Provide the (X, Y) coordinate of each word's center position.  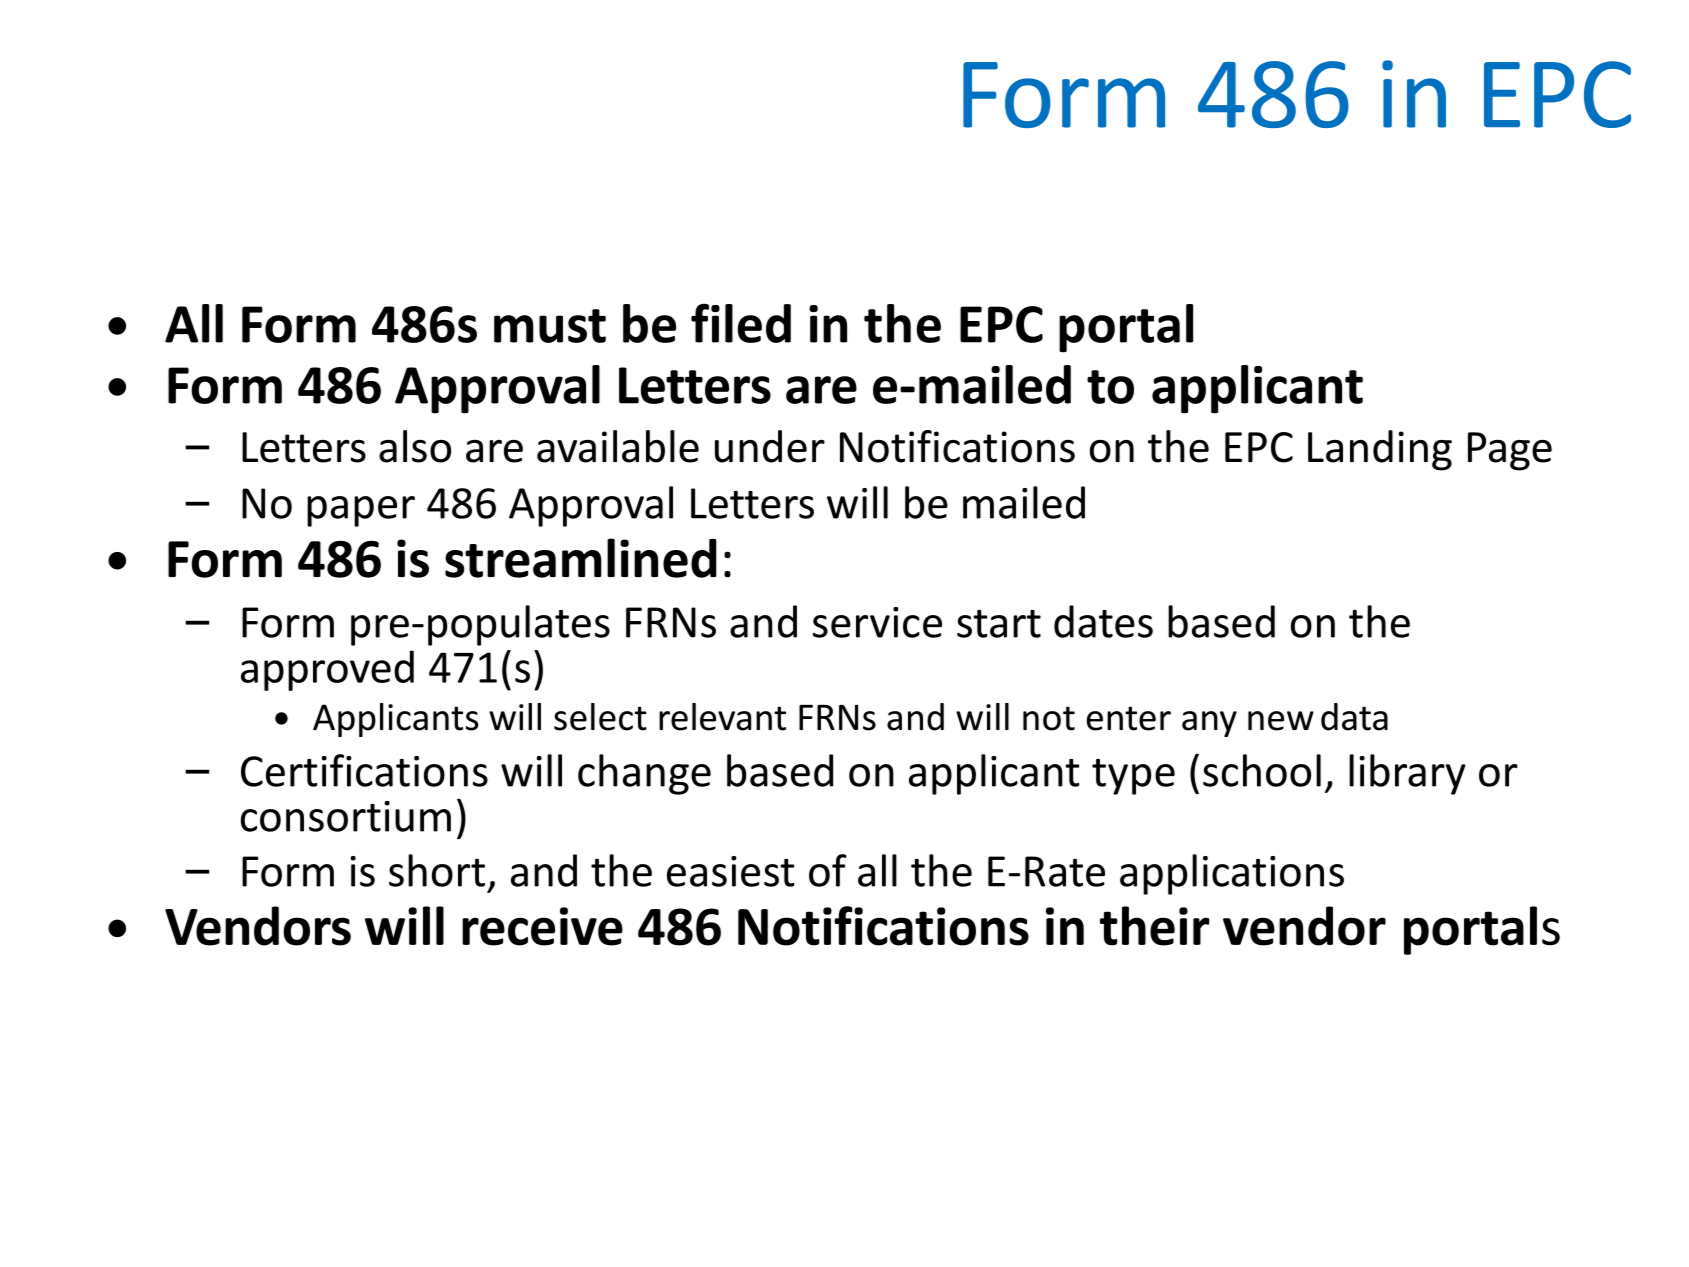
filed (741, 323)
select (600, 717)
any (1209, 724)
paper (361, 511)
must (550, 326)
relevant (722, 717)
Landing (1380, 450)
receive (542, 926)
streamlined (581, 558)
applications (1232, 874)
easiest (731, 871)
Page (1510, 451)
